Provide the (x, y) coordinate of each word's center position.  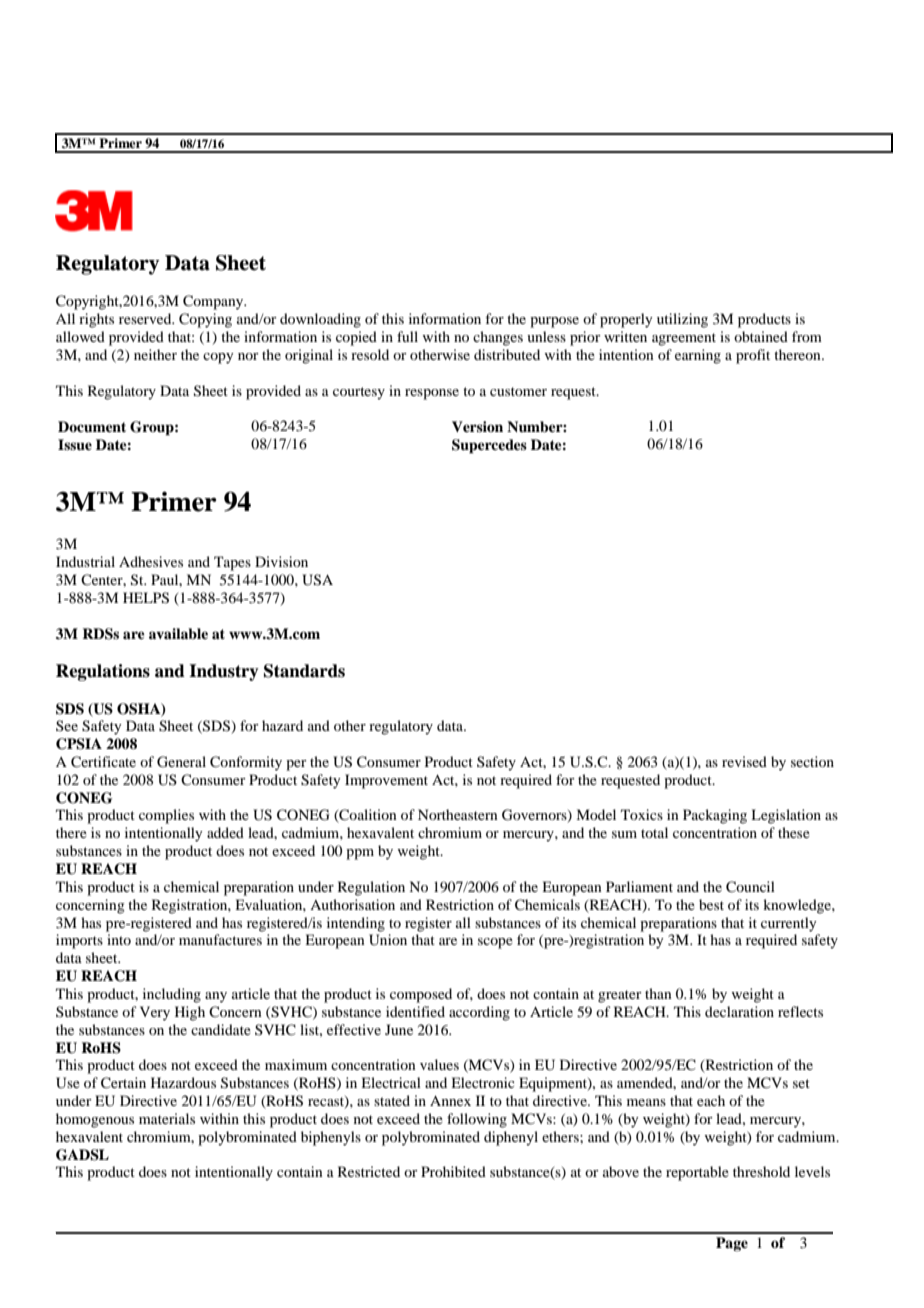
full (407, 336)
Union (388, 940)
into (119, 939)
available (178, 633)
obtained (761, 336)
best (711, 904)
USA (317, 580)
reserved (146, 318)
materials (167, 1118)
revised (744, 761)
